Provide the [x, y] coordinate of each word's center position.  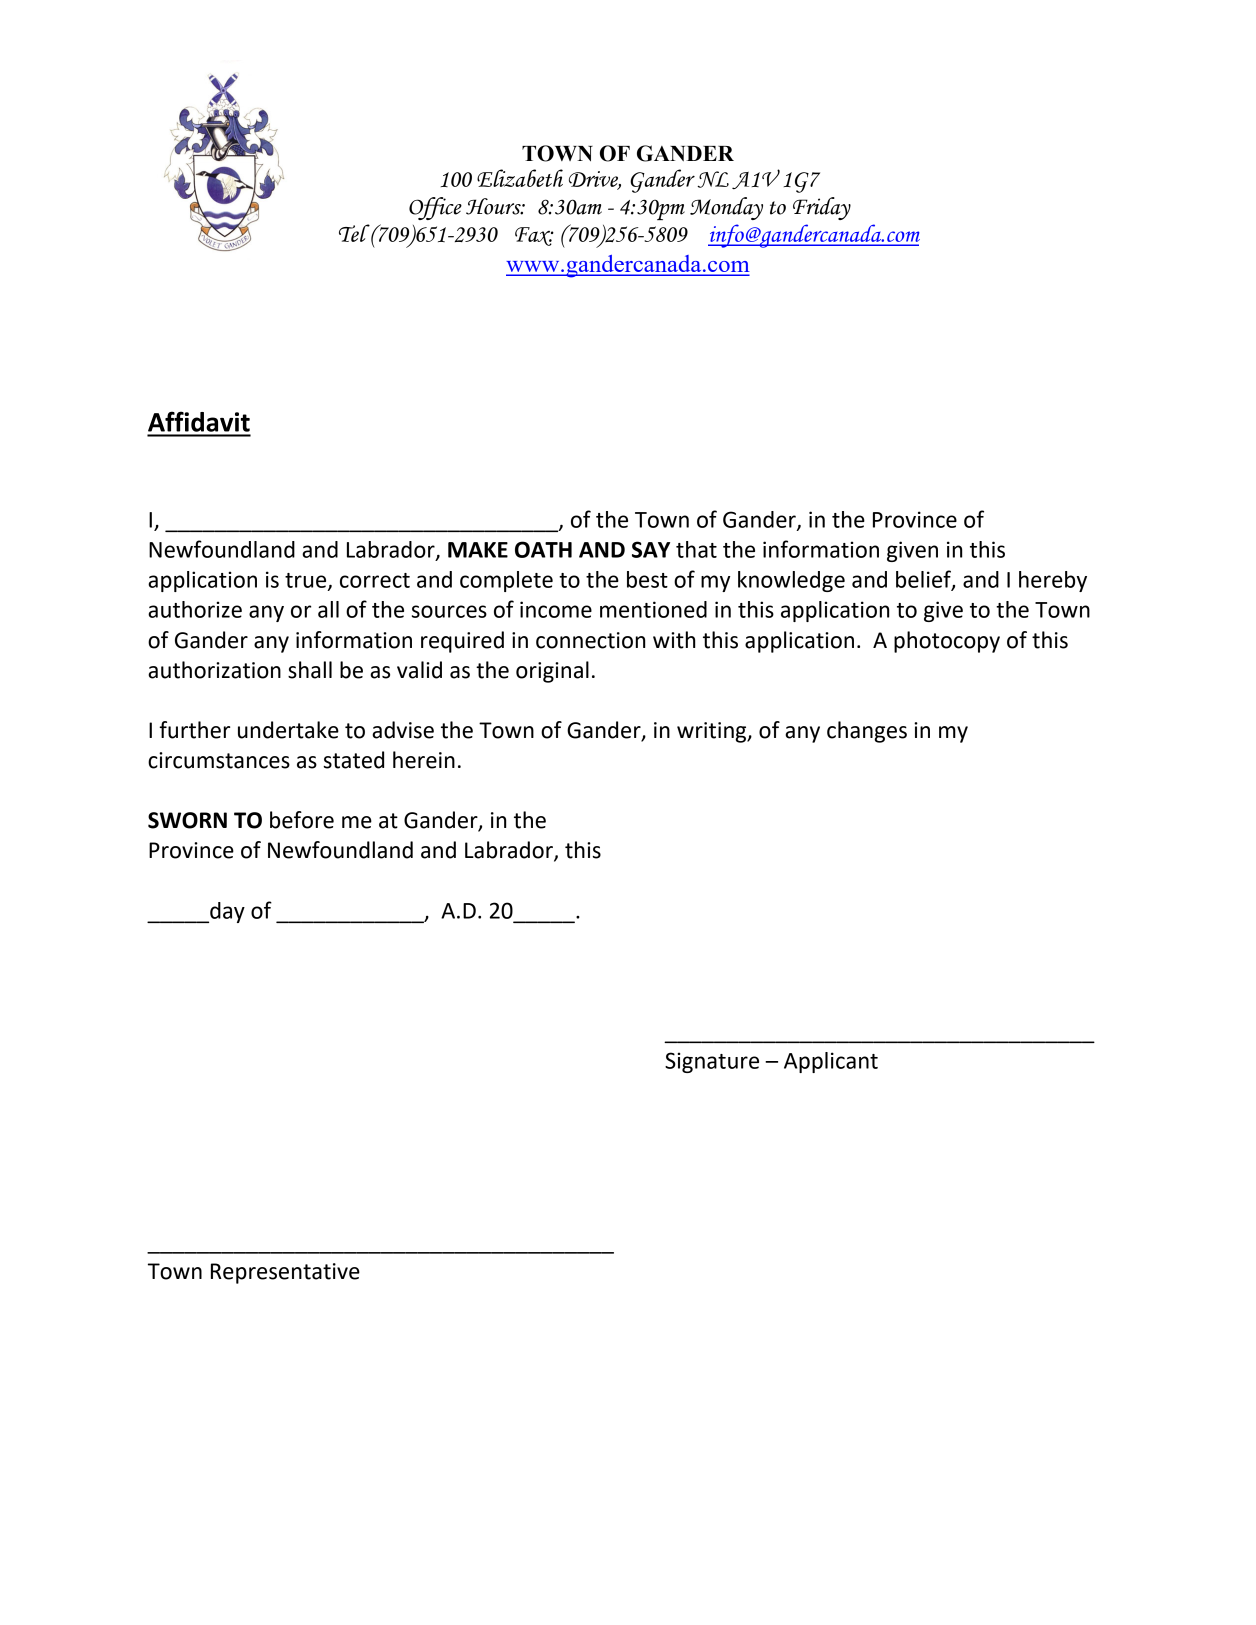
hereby [1053, 581]
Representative [285, 1273]
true [307, 581]
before [302, 820]
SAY [651, 549]
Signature [712, 1062]
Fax [534, 236]
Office [435, 208]
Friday [822, 208]
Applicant [831, 1062]
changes [867, 732]
